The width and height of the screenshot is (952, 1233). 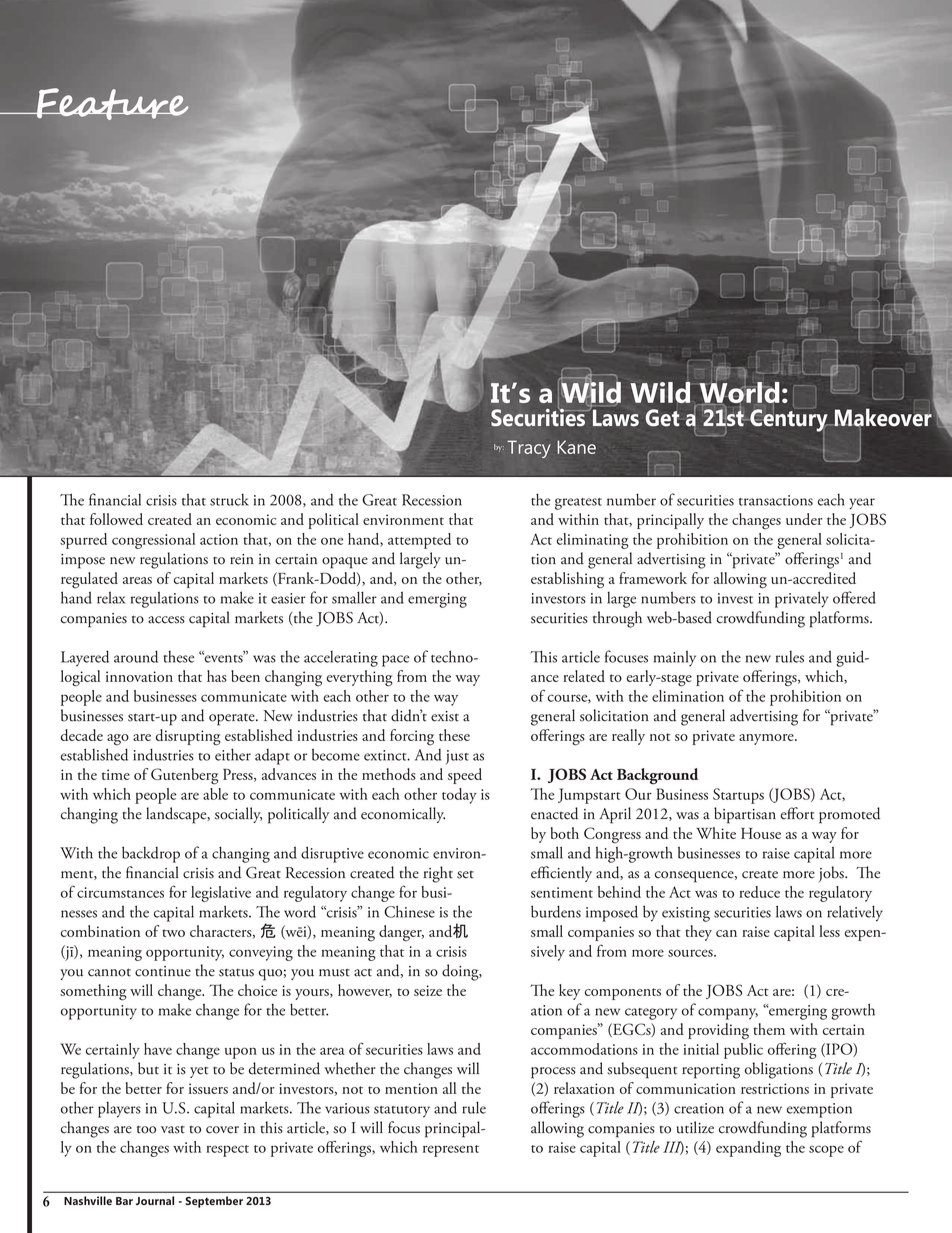 I want to click on under, so click(x=804, y=519).
